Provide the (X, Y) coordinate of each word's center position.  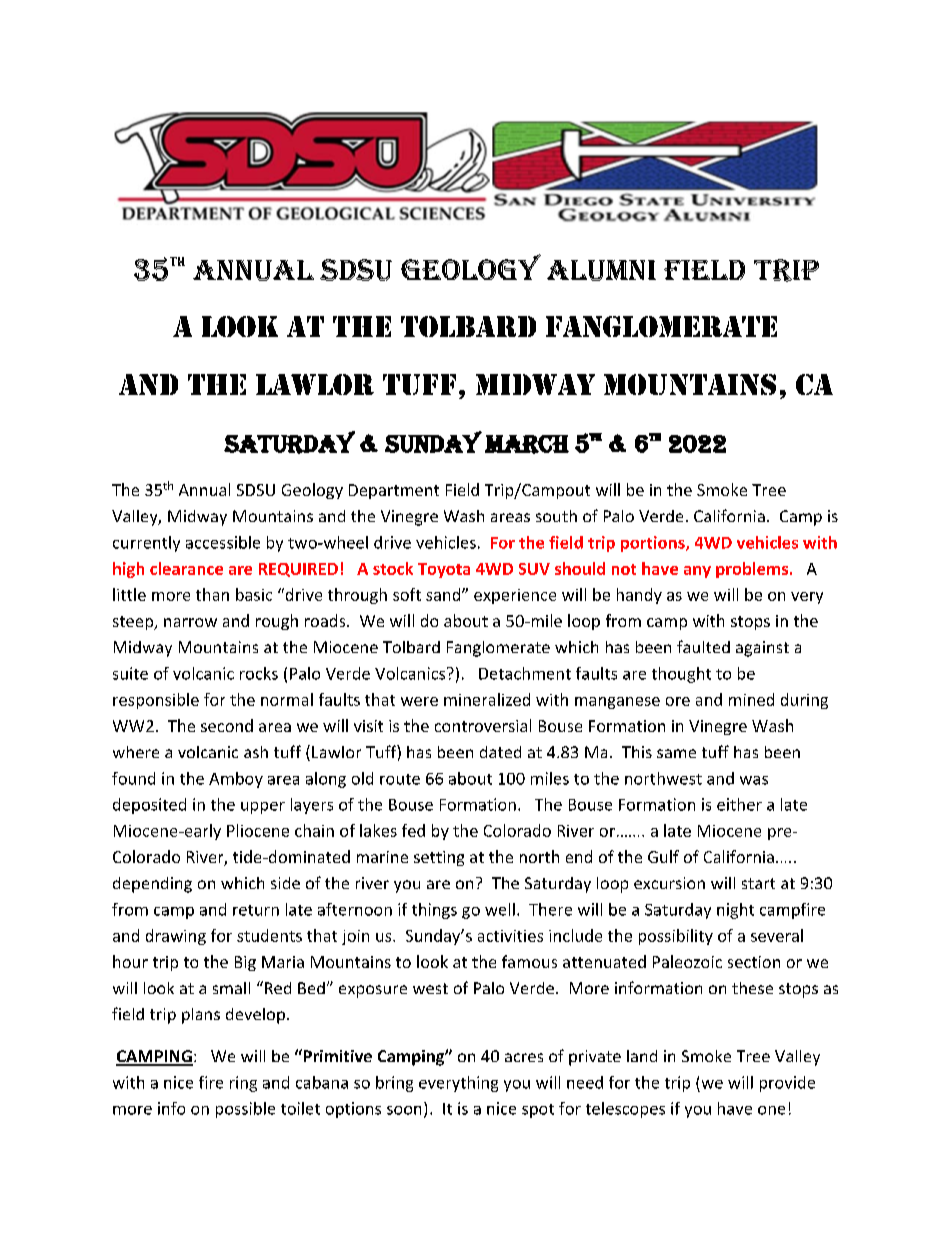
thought (681, 675)
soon (404, 1110)
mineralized (487, 699)
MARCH (527, 444)
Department (394, 491)
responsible (156, 701)
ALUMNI (601, 270)
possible (245, 1110)
